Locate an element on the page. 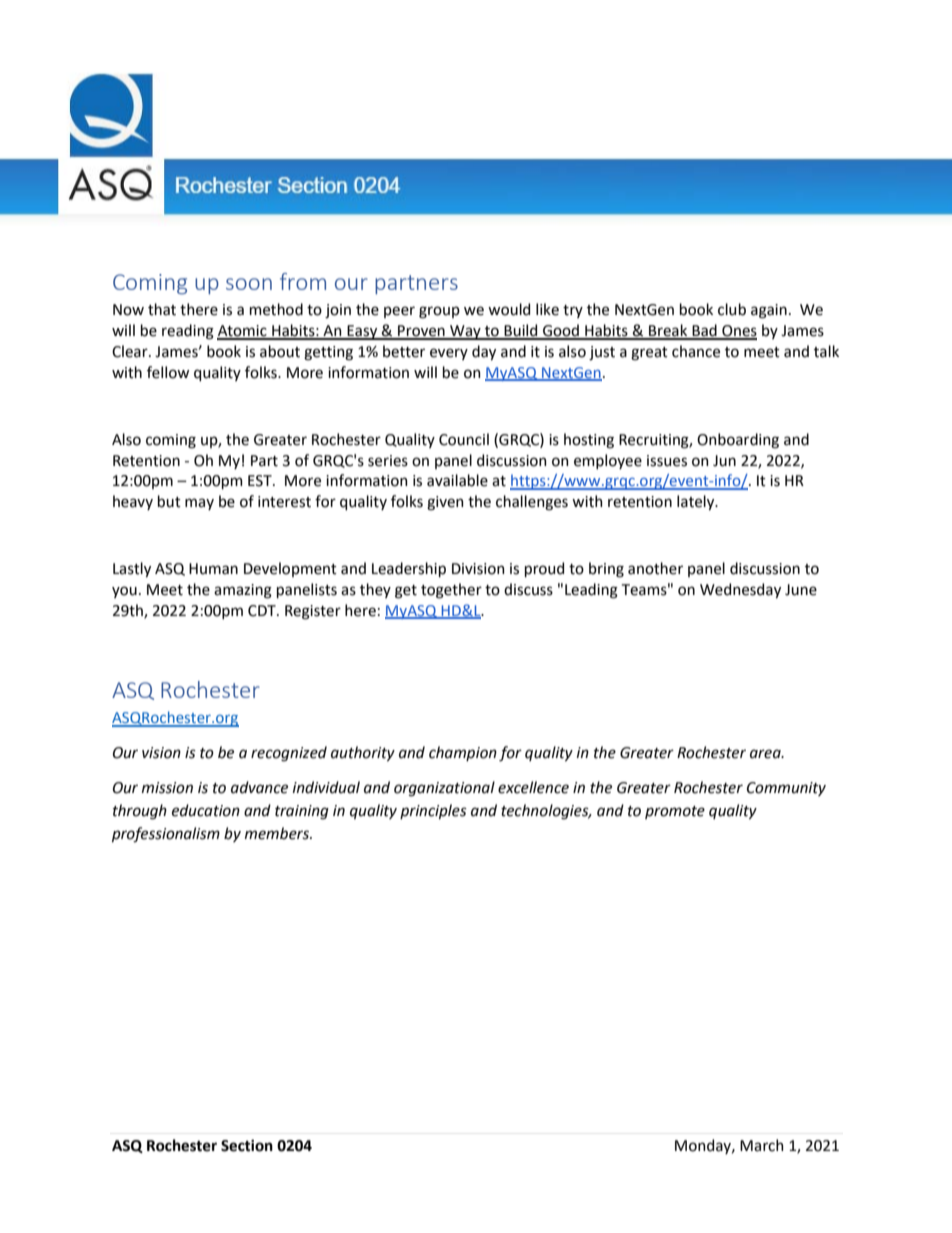 The width and height of the page is (952, 1233). Wednesday is located at coordinates (740, 590).
